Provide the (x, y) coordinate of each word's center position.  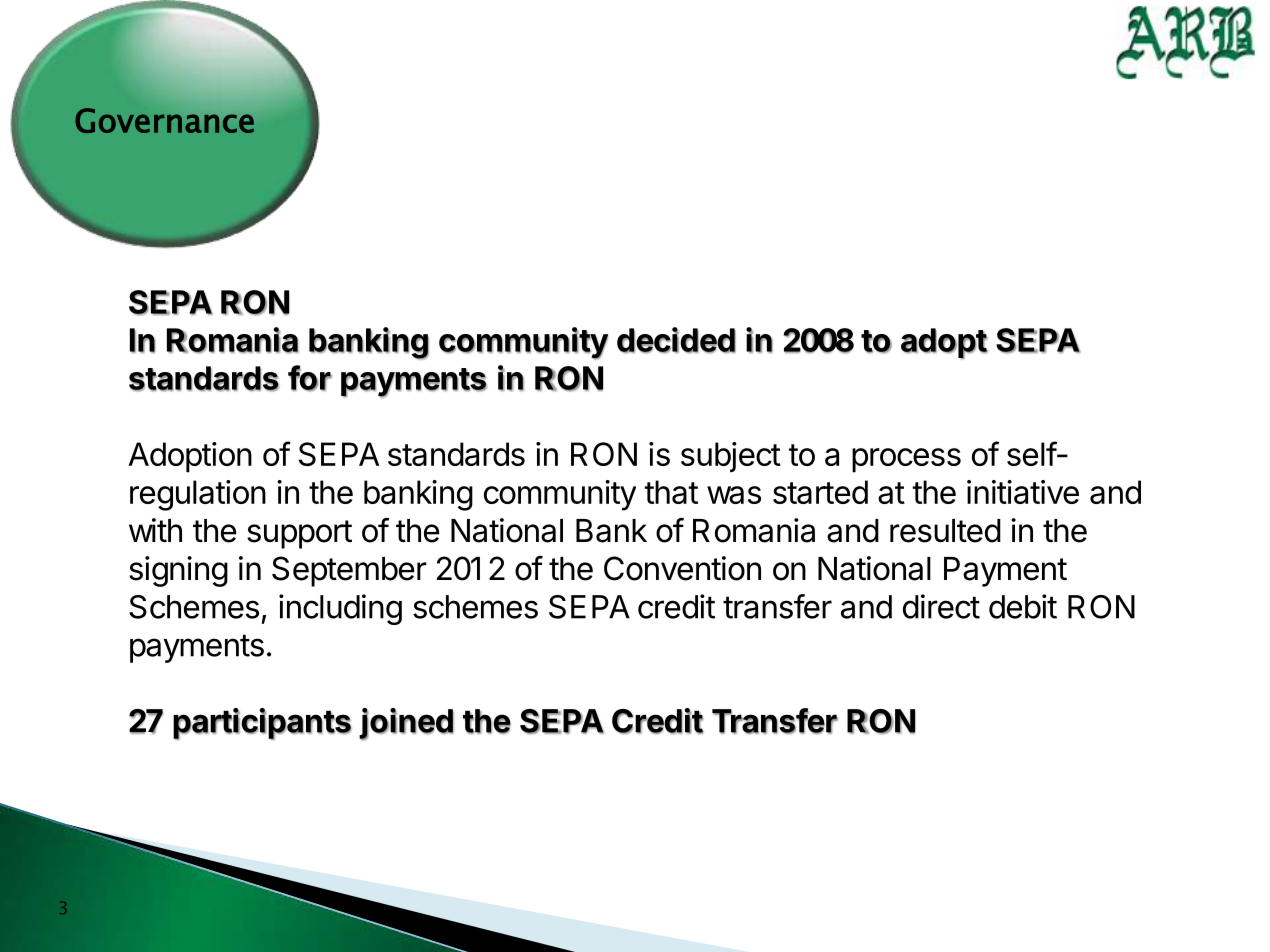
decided (676, 340)
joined (406, 724)
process (906, 460)
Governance (164, 120)
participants (262, 724)
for (310, 378)
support (299, 534)
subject (731, 457)
